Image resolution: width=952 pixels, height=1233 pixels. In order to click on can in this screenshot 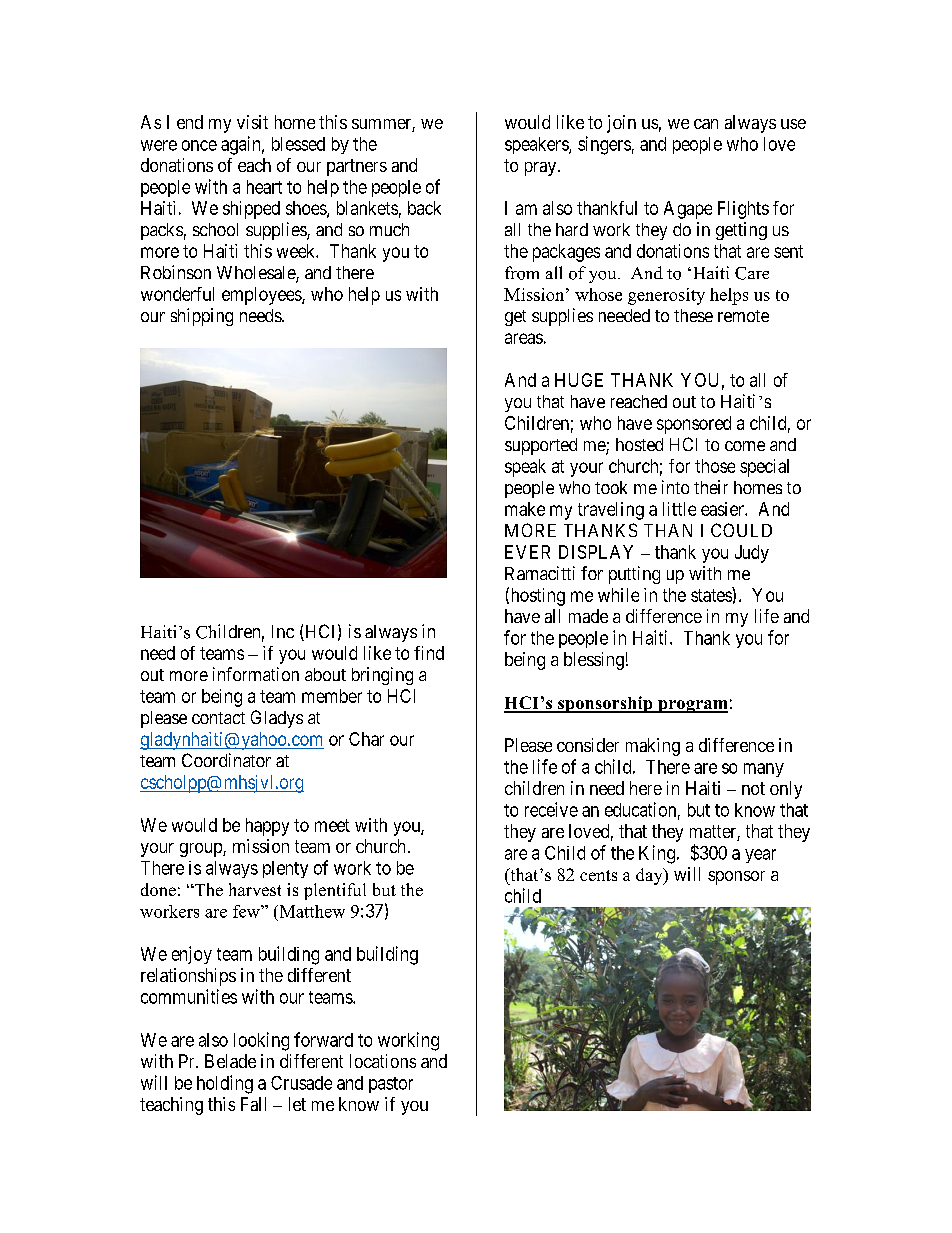, I will do `click(706, 124)`.
